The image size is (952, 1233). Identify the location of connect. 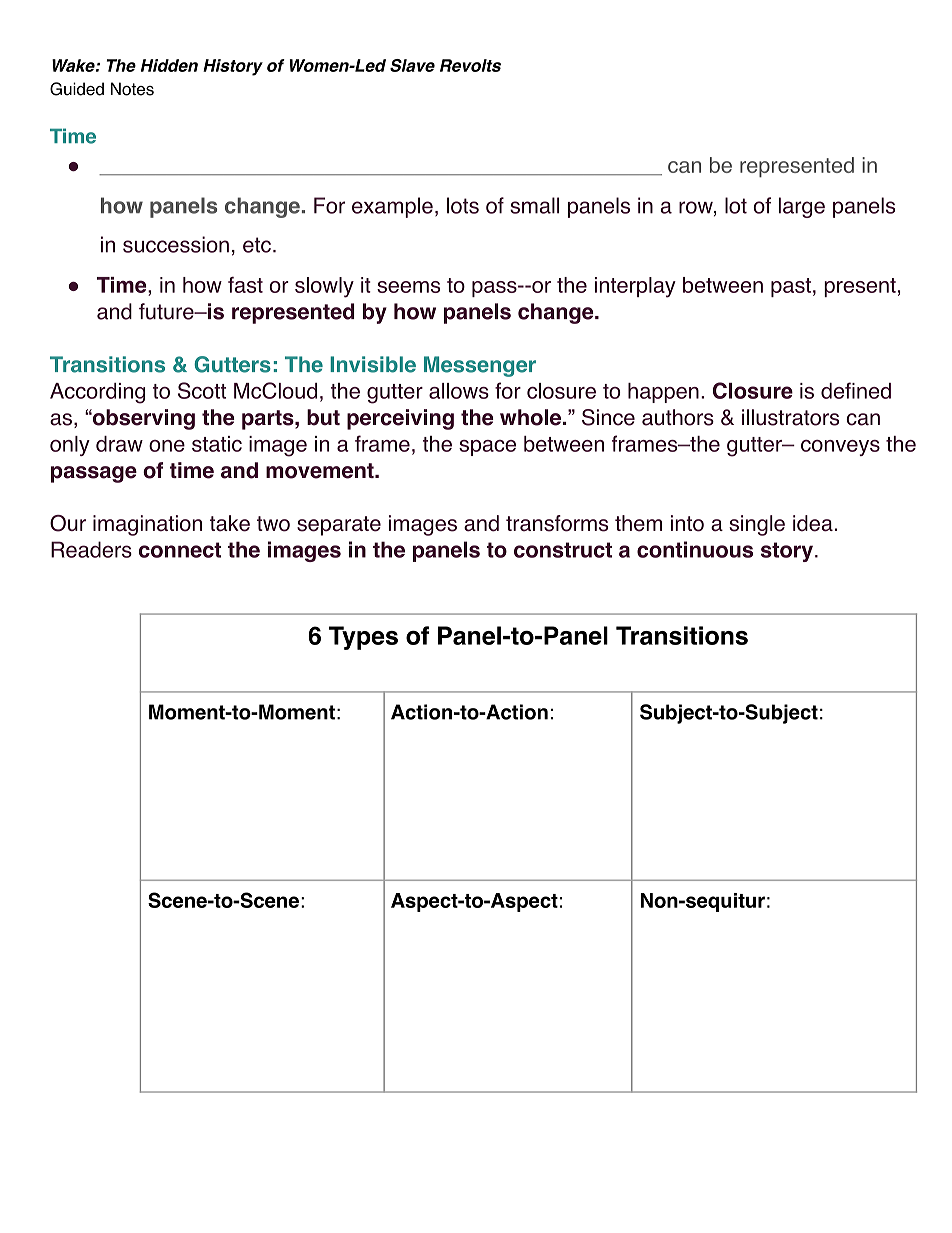
(180, 550).
